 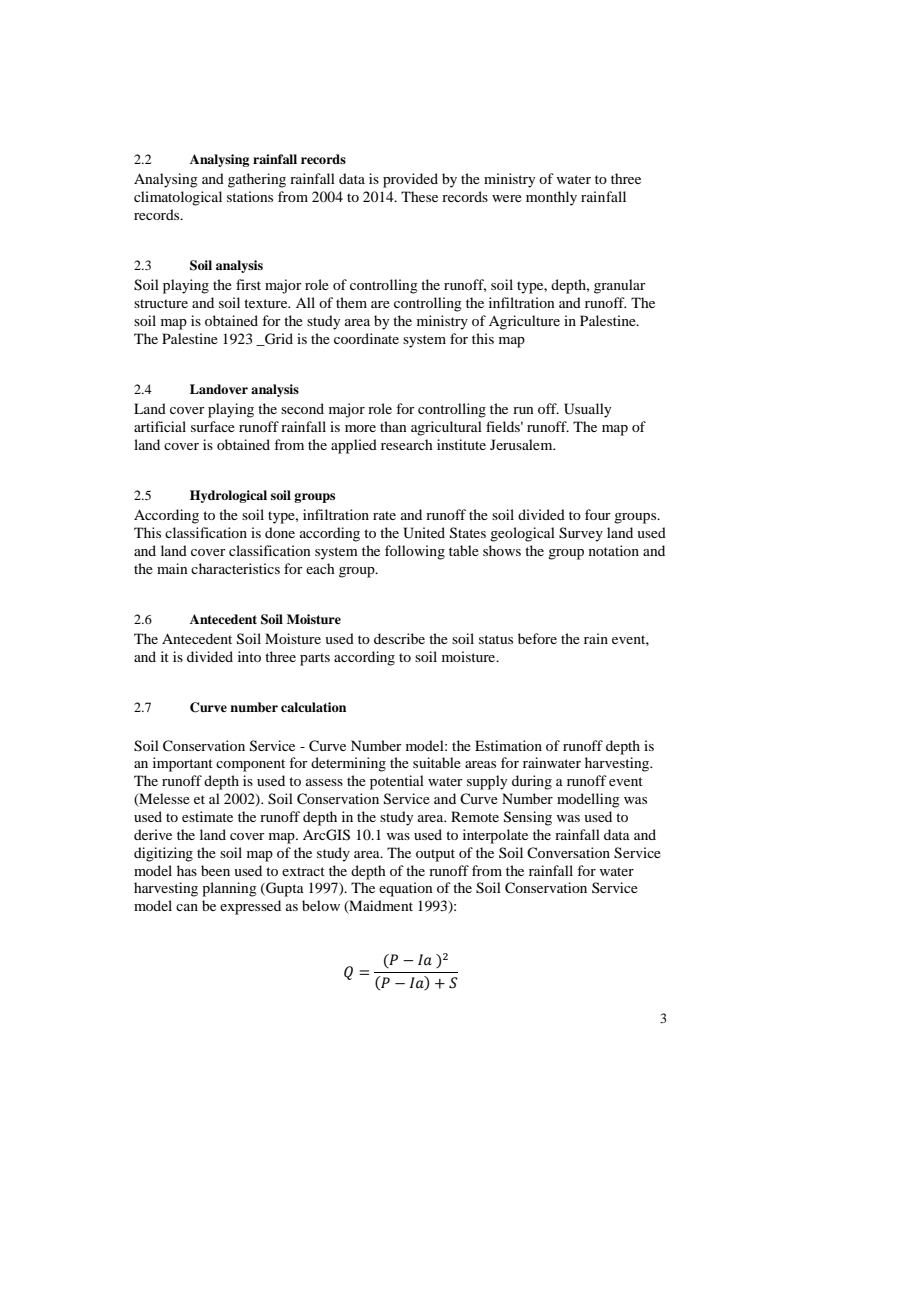 What do you see at coordinates (537, 638) in the screenshot?
I see `before` at bounding box center [537, 638].
